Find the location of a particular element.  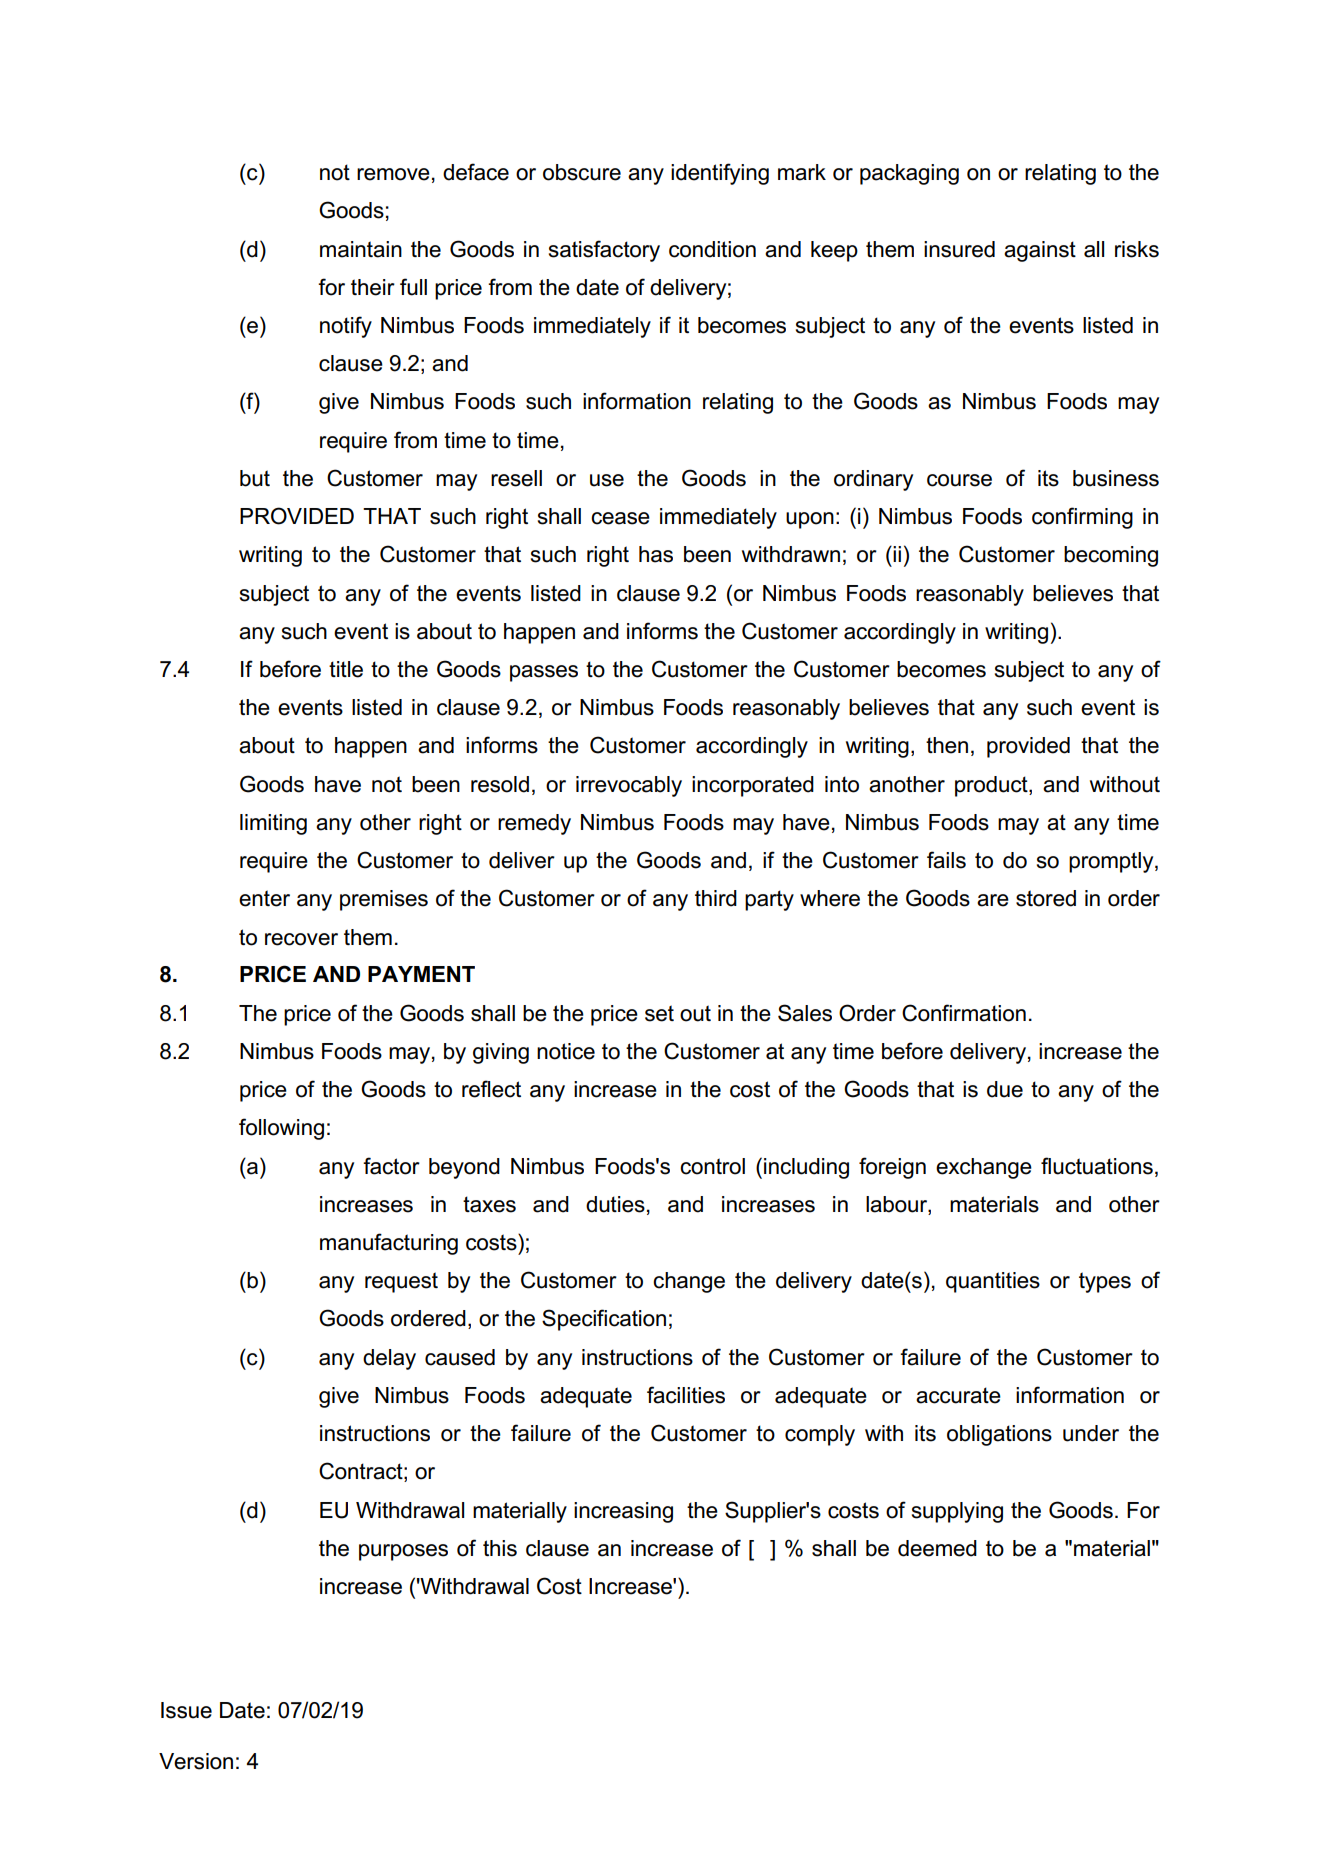

Confirmation is located at coordinates (964, 1013).
